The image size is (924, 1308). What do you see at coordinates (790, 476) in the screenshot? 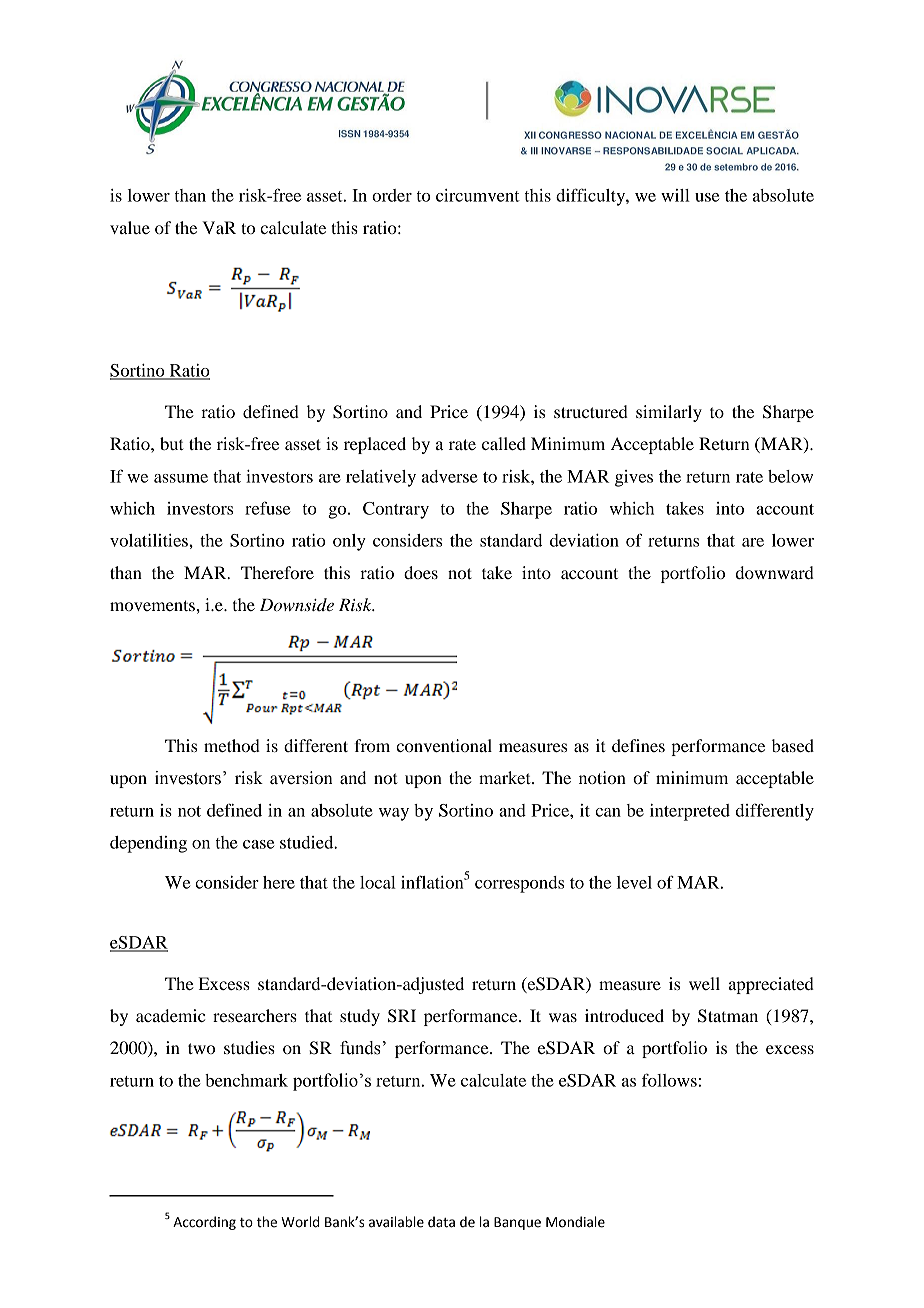
I see `below` at bounding box center [790, 476].
